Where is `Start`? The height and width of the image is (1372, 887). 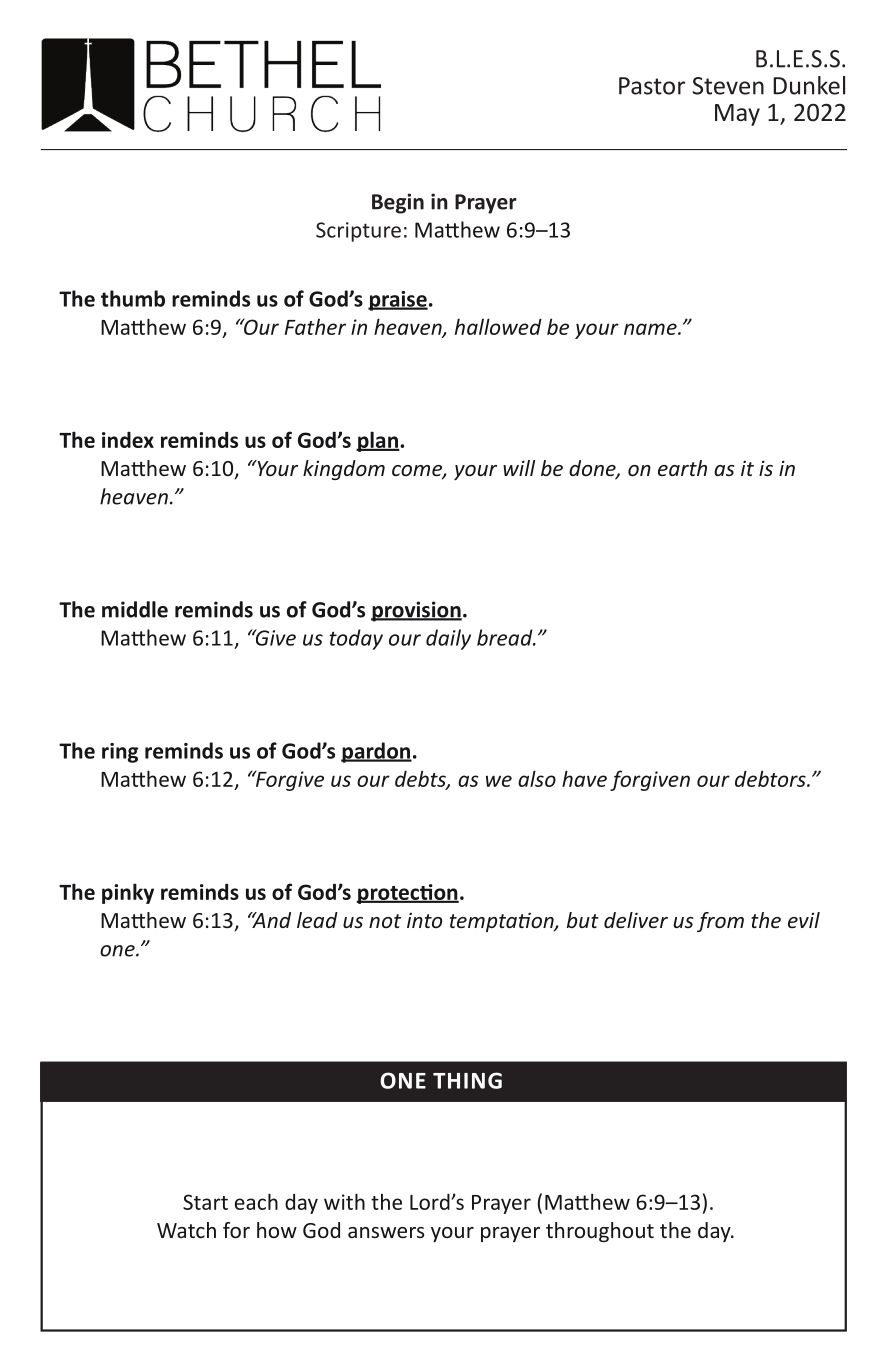
Start is located at coordinates (205, 1202).
